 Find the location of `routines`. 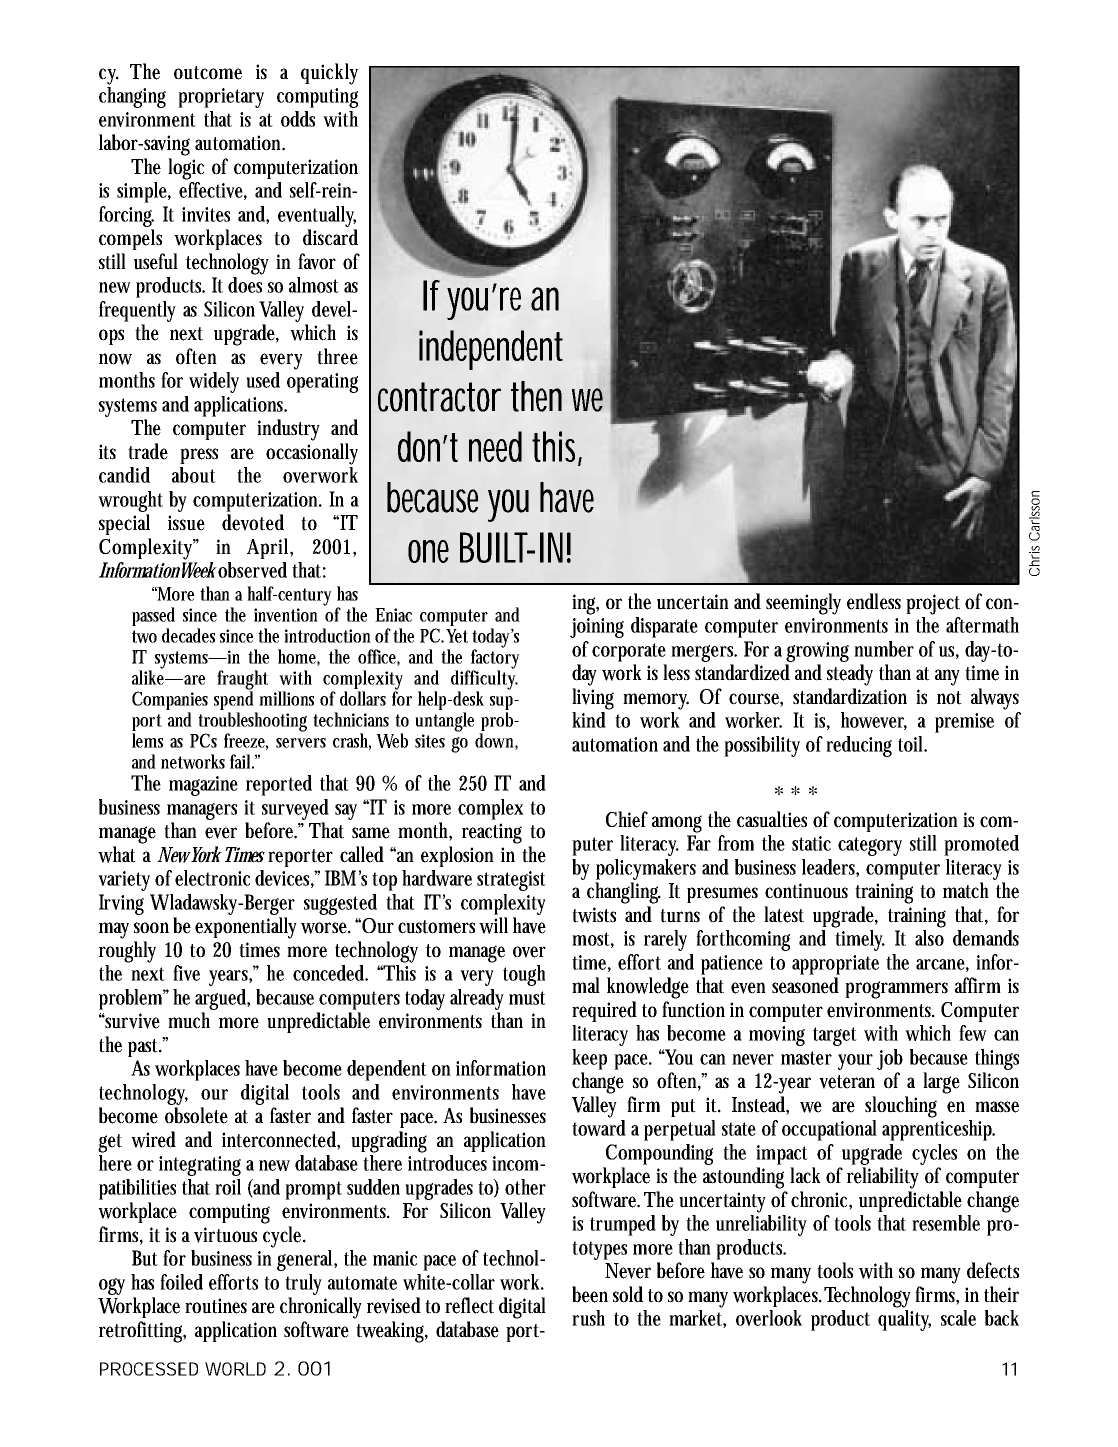

routines is located at coordinates (216, 1306).
